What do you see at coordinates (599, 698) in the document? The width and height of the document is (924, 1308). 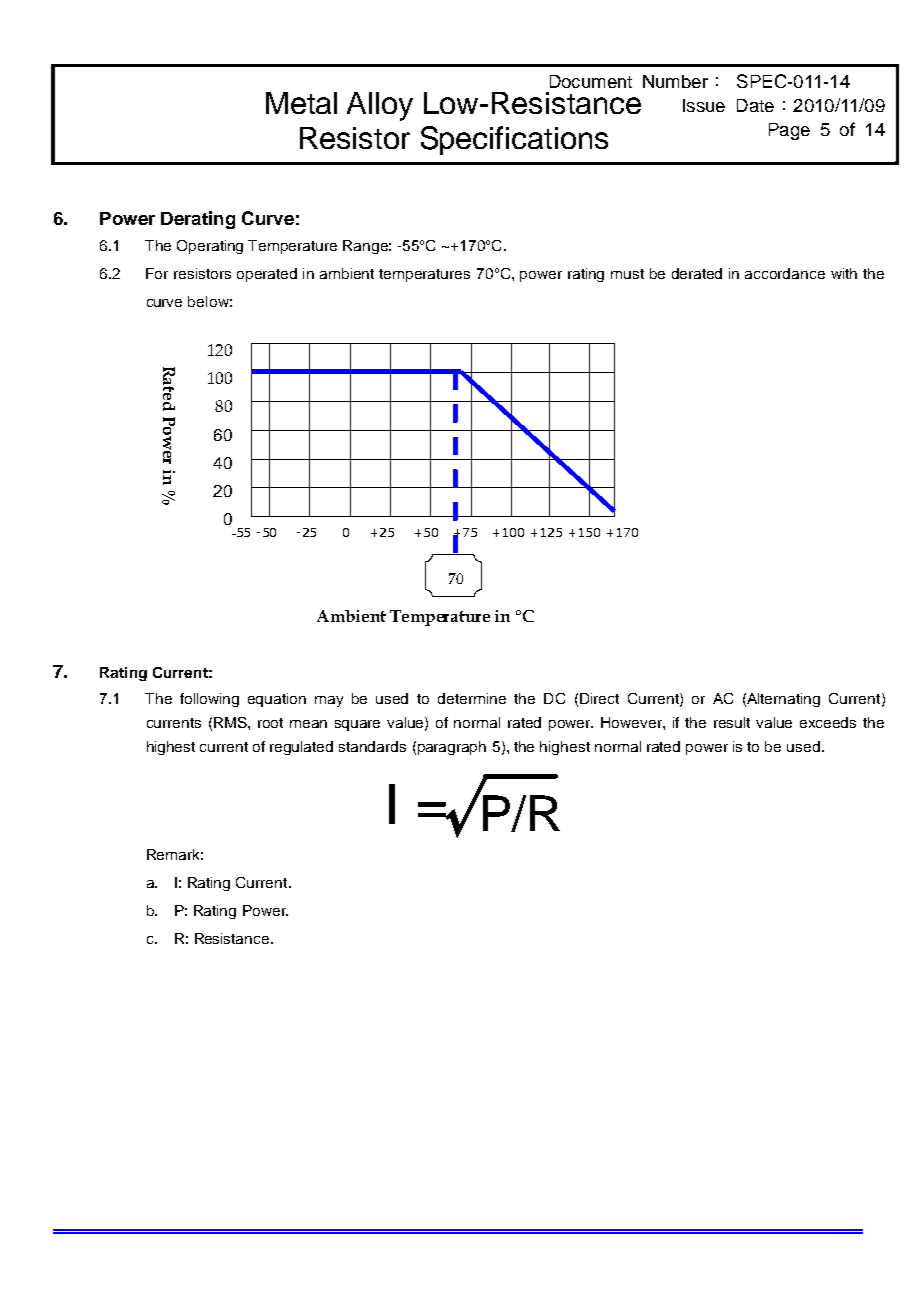 I see `Direct` at bounding box center [599, 698].
